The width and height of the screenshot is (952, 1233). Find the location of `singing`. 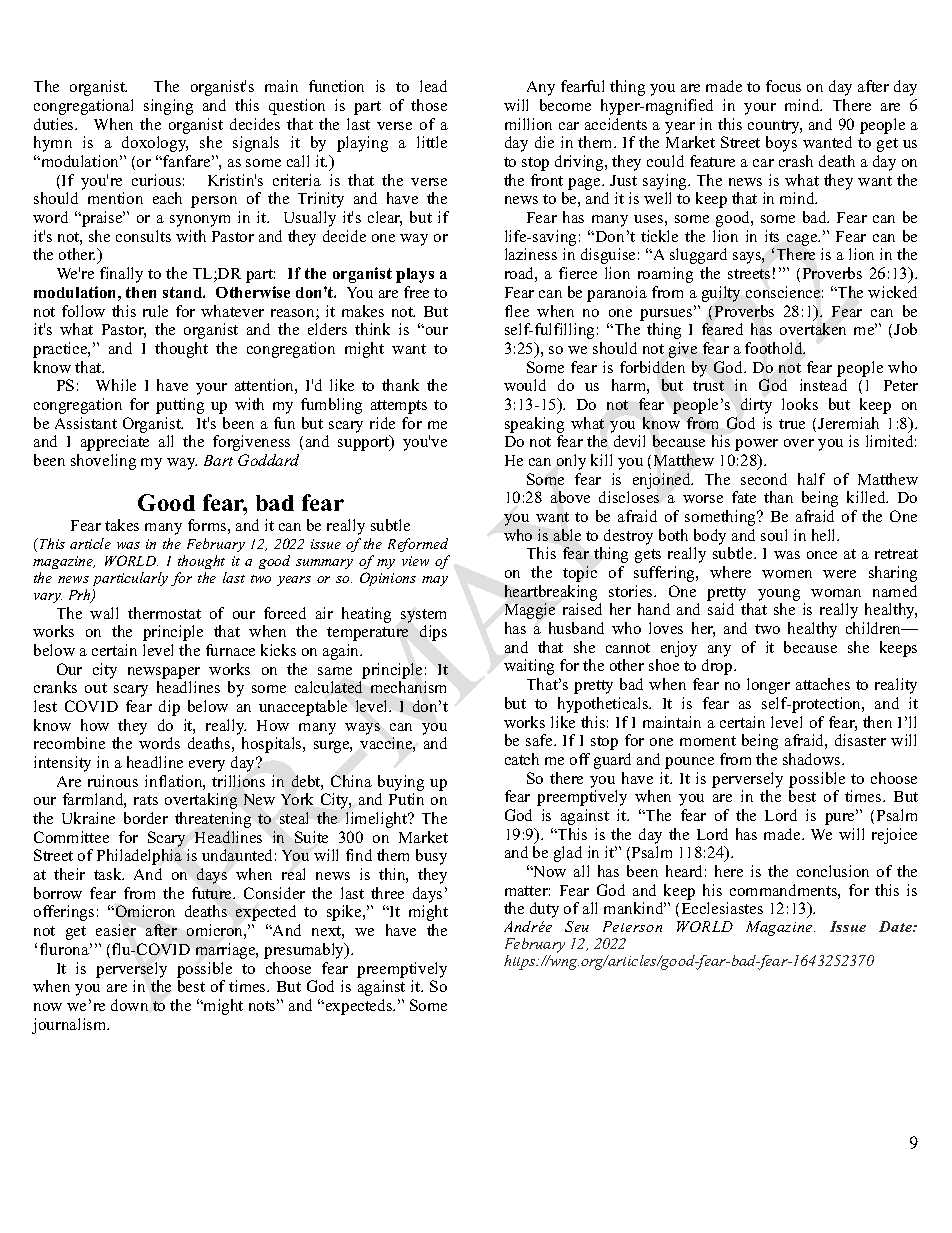

singing is located at coordinates (168, 107).
